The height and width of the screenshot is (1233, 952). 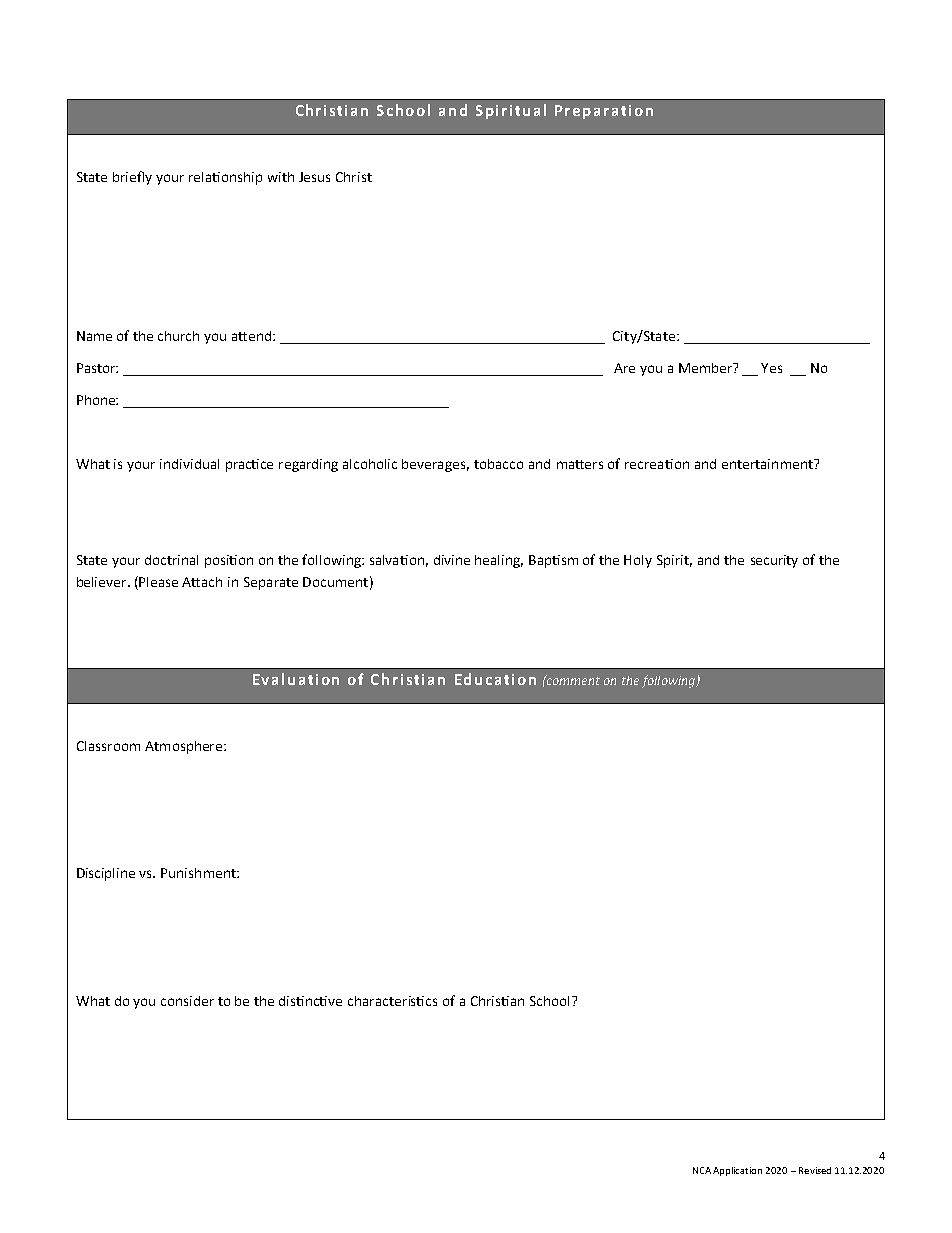 What do you see at coordinates (225, 178) in the screenshot?
I see `relationship` at bounding box center [225, 178].
